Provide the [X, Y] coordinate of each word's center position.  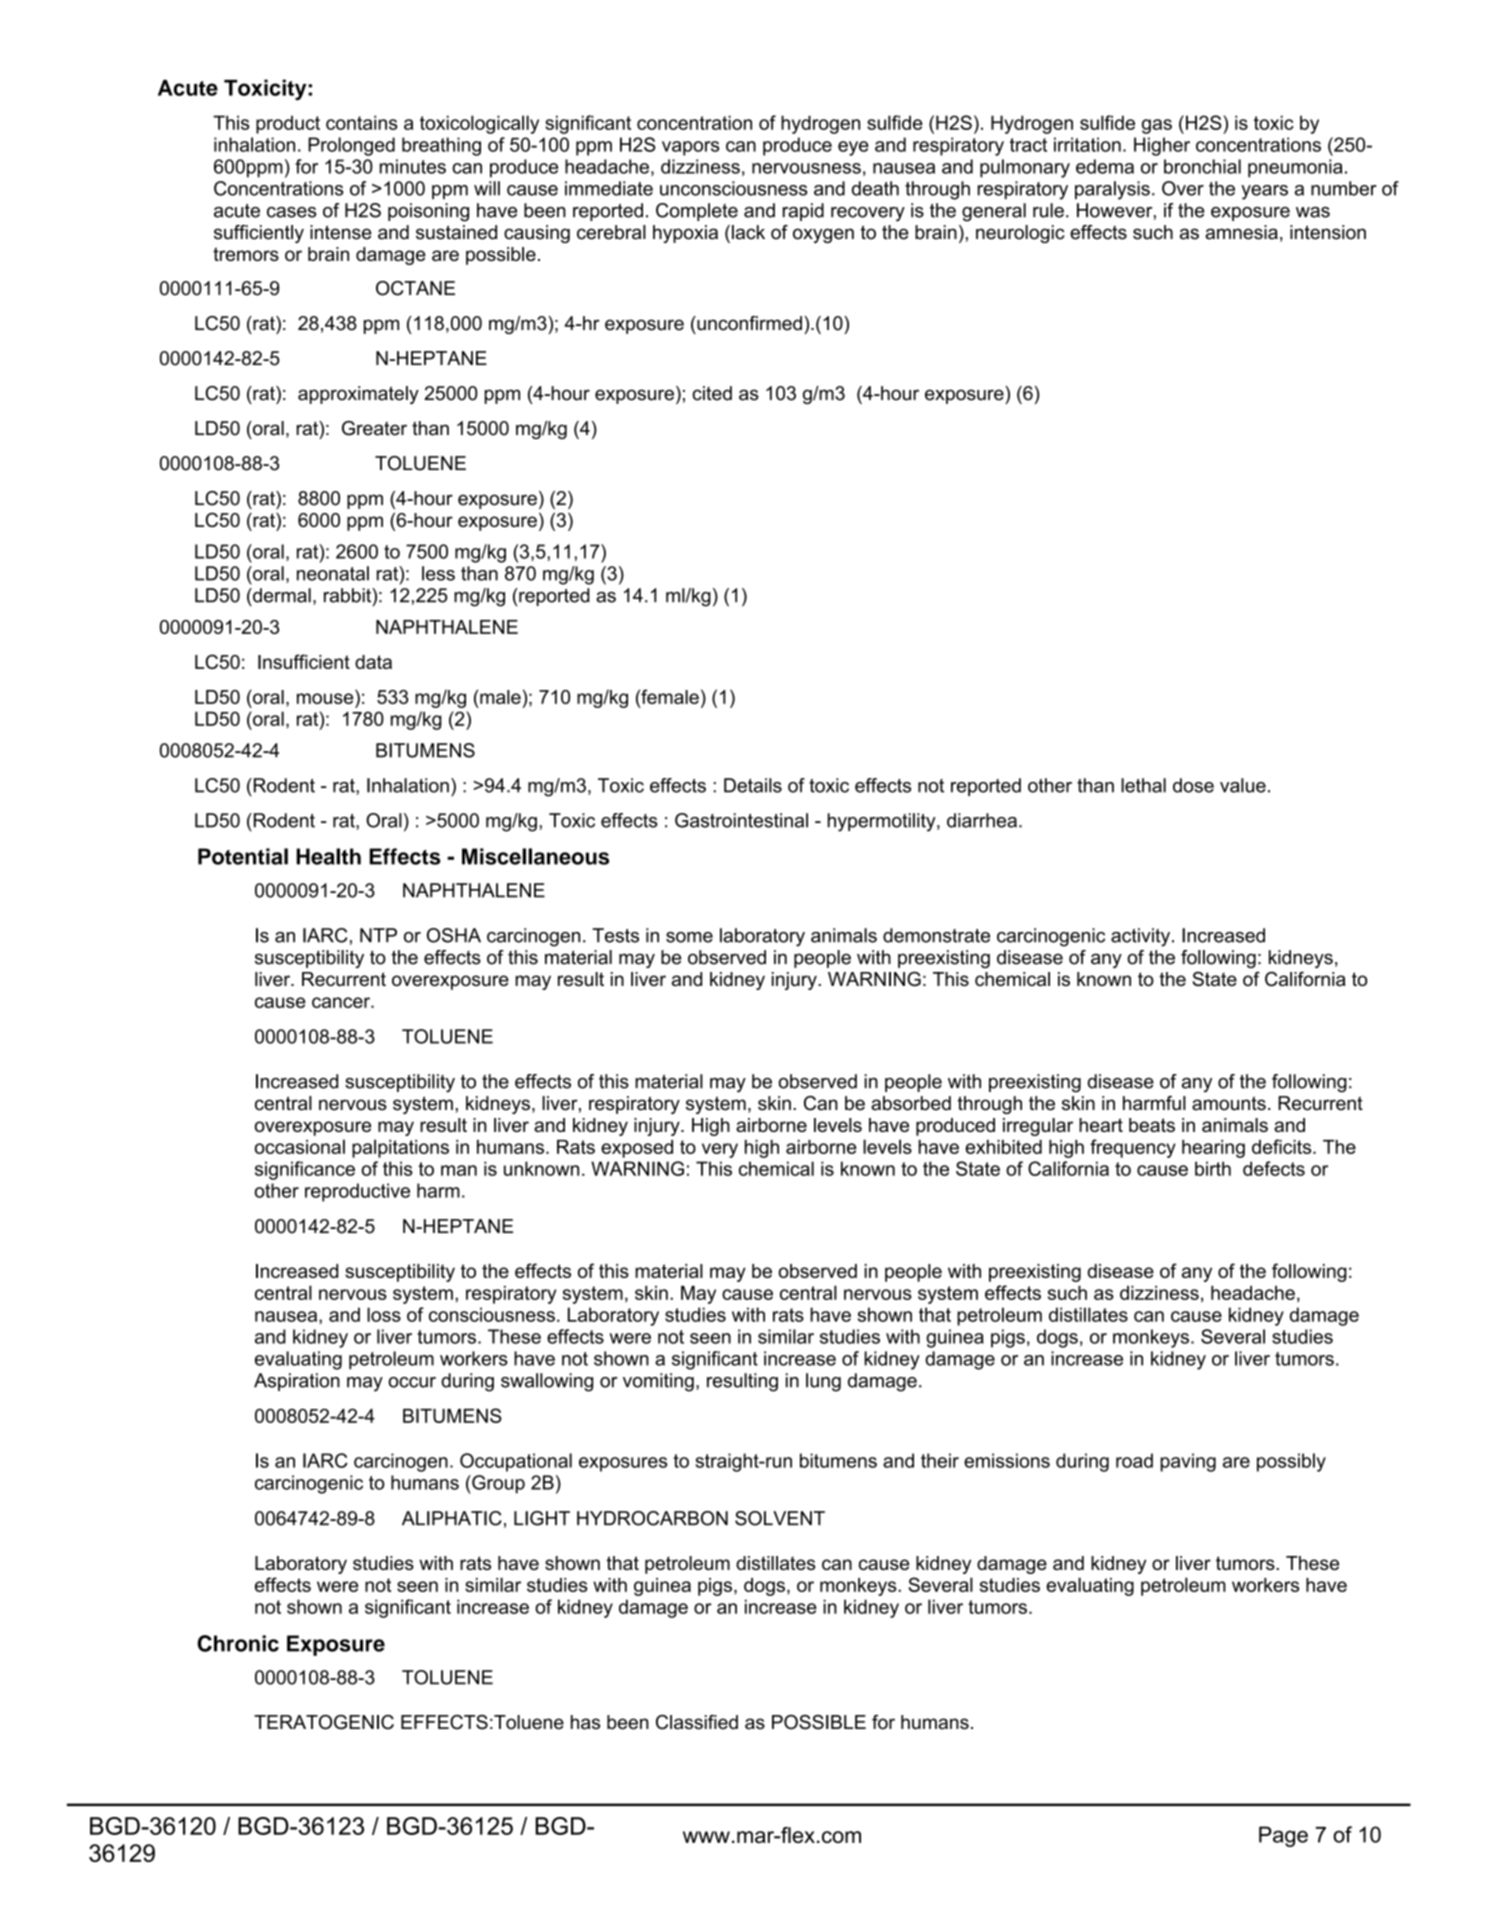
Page [1283, 1836]
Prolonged [351, 146]
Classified [697, 1722]
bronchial [1202, 166]
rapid [803, 212]
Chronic [238, 1643]
